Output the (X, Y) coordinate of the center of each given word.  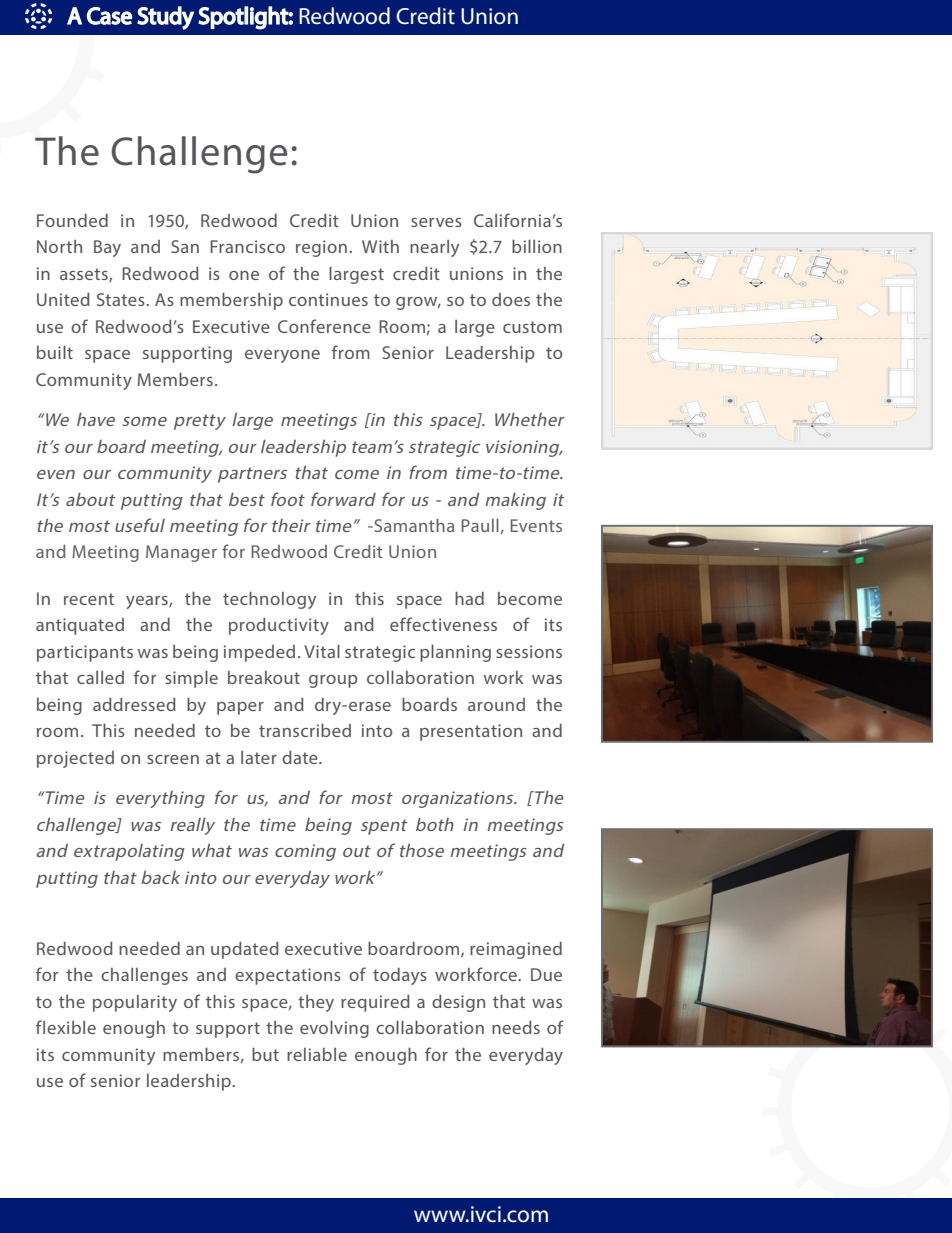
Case (109, 16)
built (55, 352)
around (496, 704)
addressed (134, 704)
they (316, 1003)
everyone (282, 356)
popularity (135, 1003)
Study (165, 18)
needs (516, 1027)
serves (436, 222)
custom (532, 327)
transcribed (305, 730)
